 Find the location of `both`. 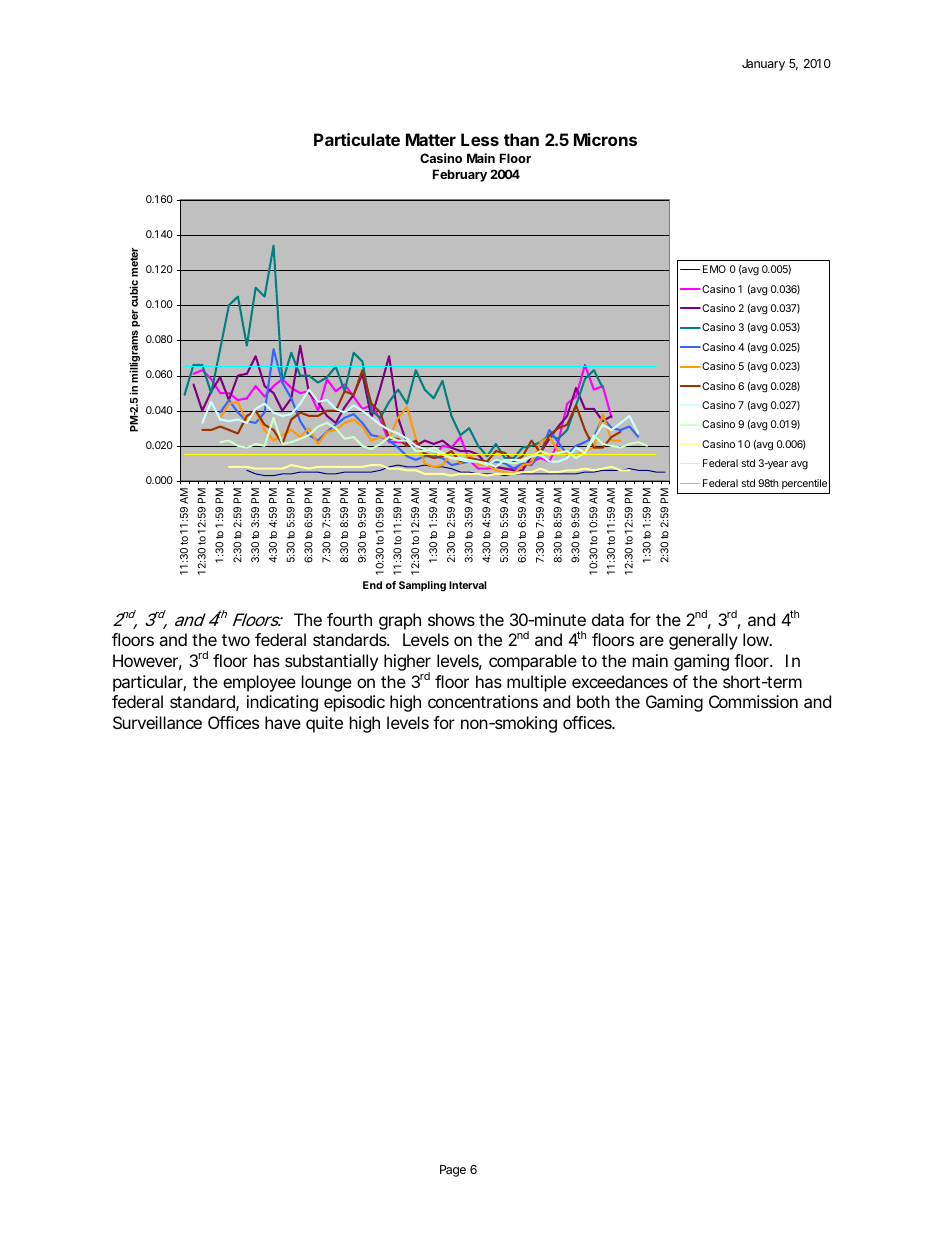

both is located at coordinates (593, 701).
